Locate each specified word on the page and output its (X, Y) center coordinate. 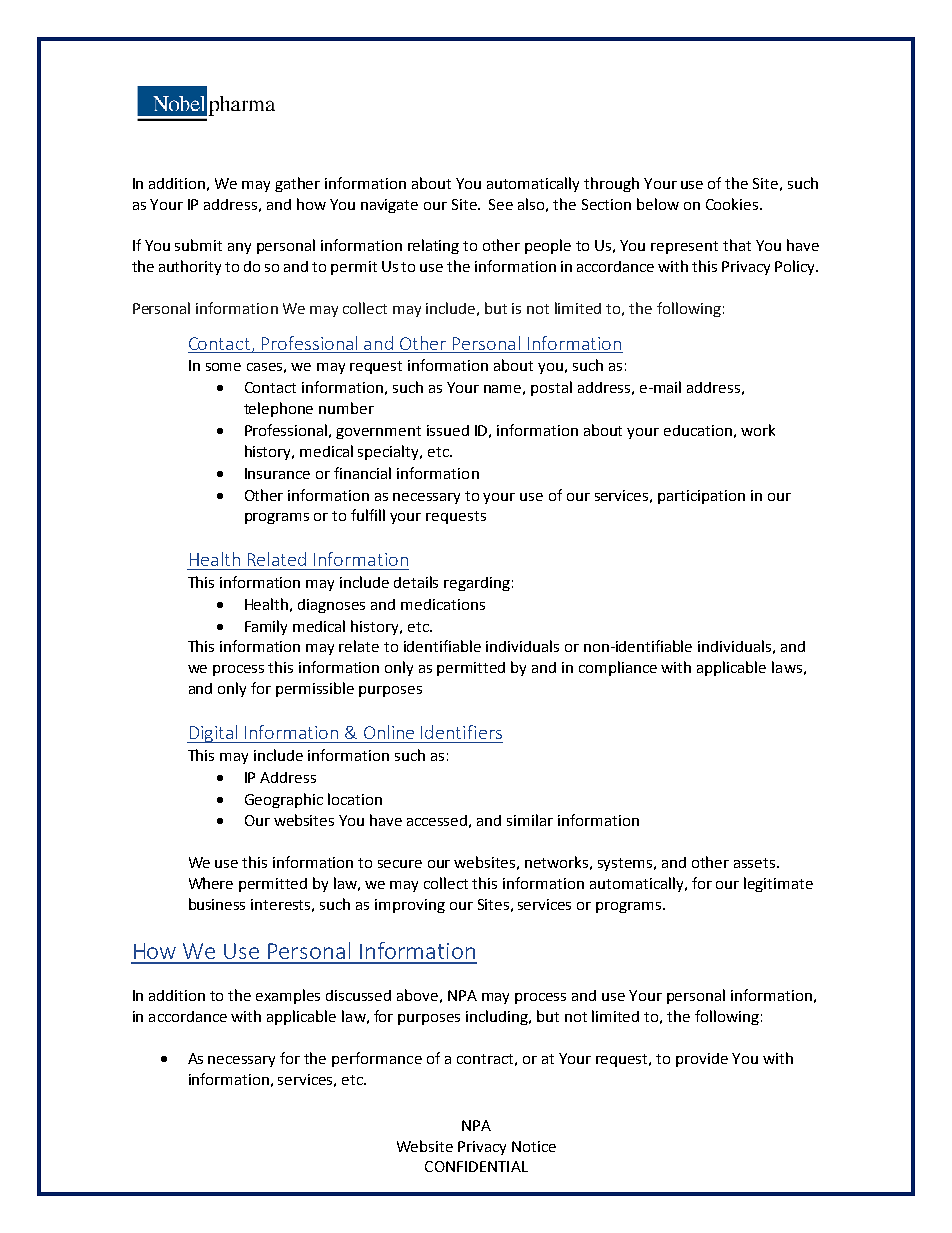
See (501, 204)
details (416, 582)
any (239, 248)
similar (530, 820)
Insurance (277, 473)
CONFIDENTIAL (476, 1166)
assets (756, 863)
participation (701, 497)
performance (377, 1059)
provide (702, 1060)
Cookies (733, 204)
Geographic (284, 800)
